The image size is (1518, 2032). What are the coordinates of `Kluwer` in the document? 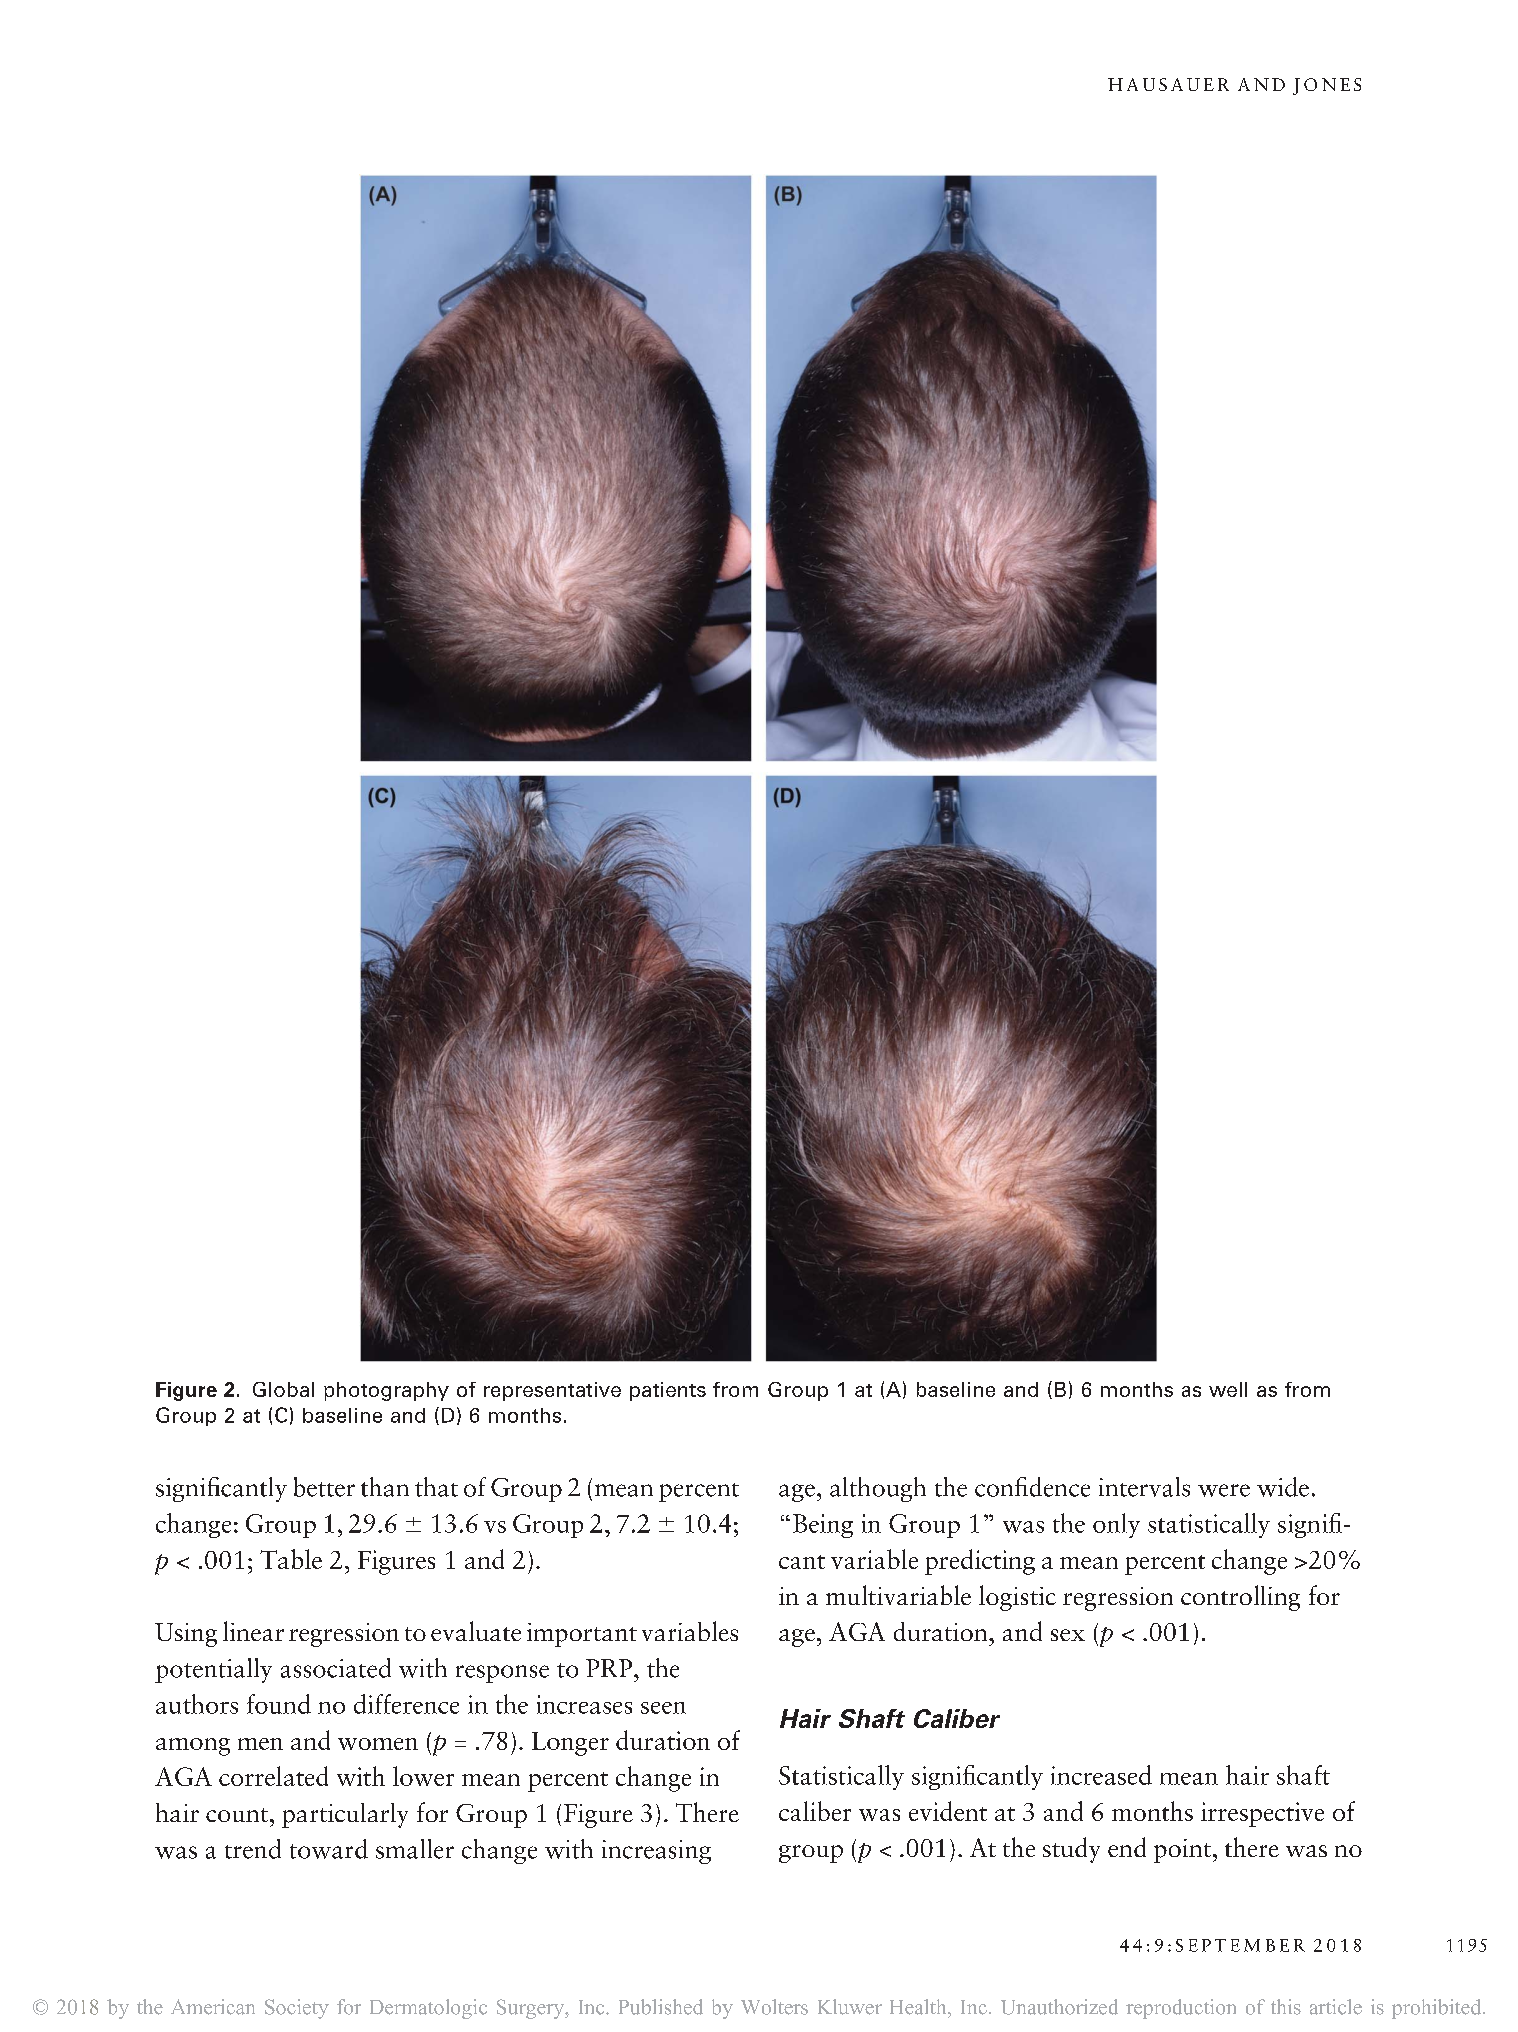 It's located at (850, 2007).
